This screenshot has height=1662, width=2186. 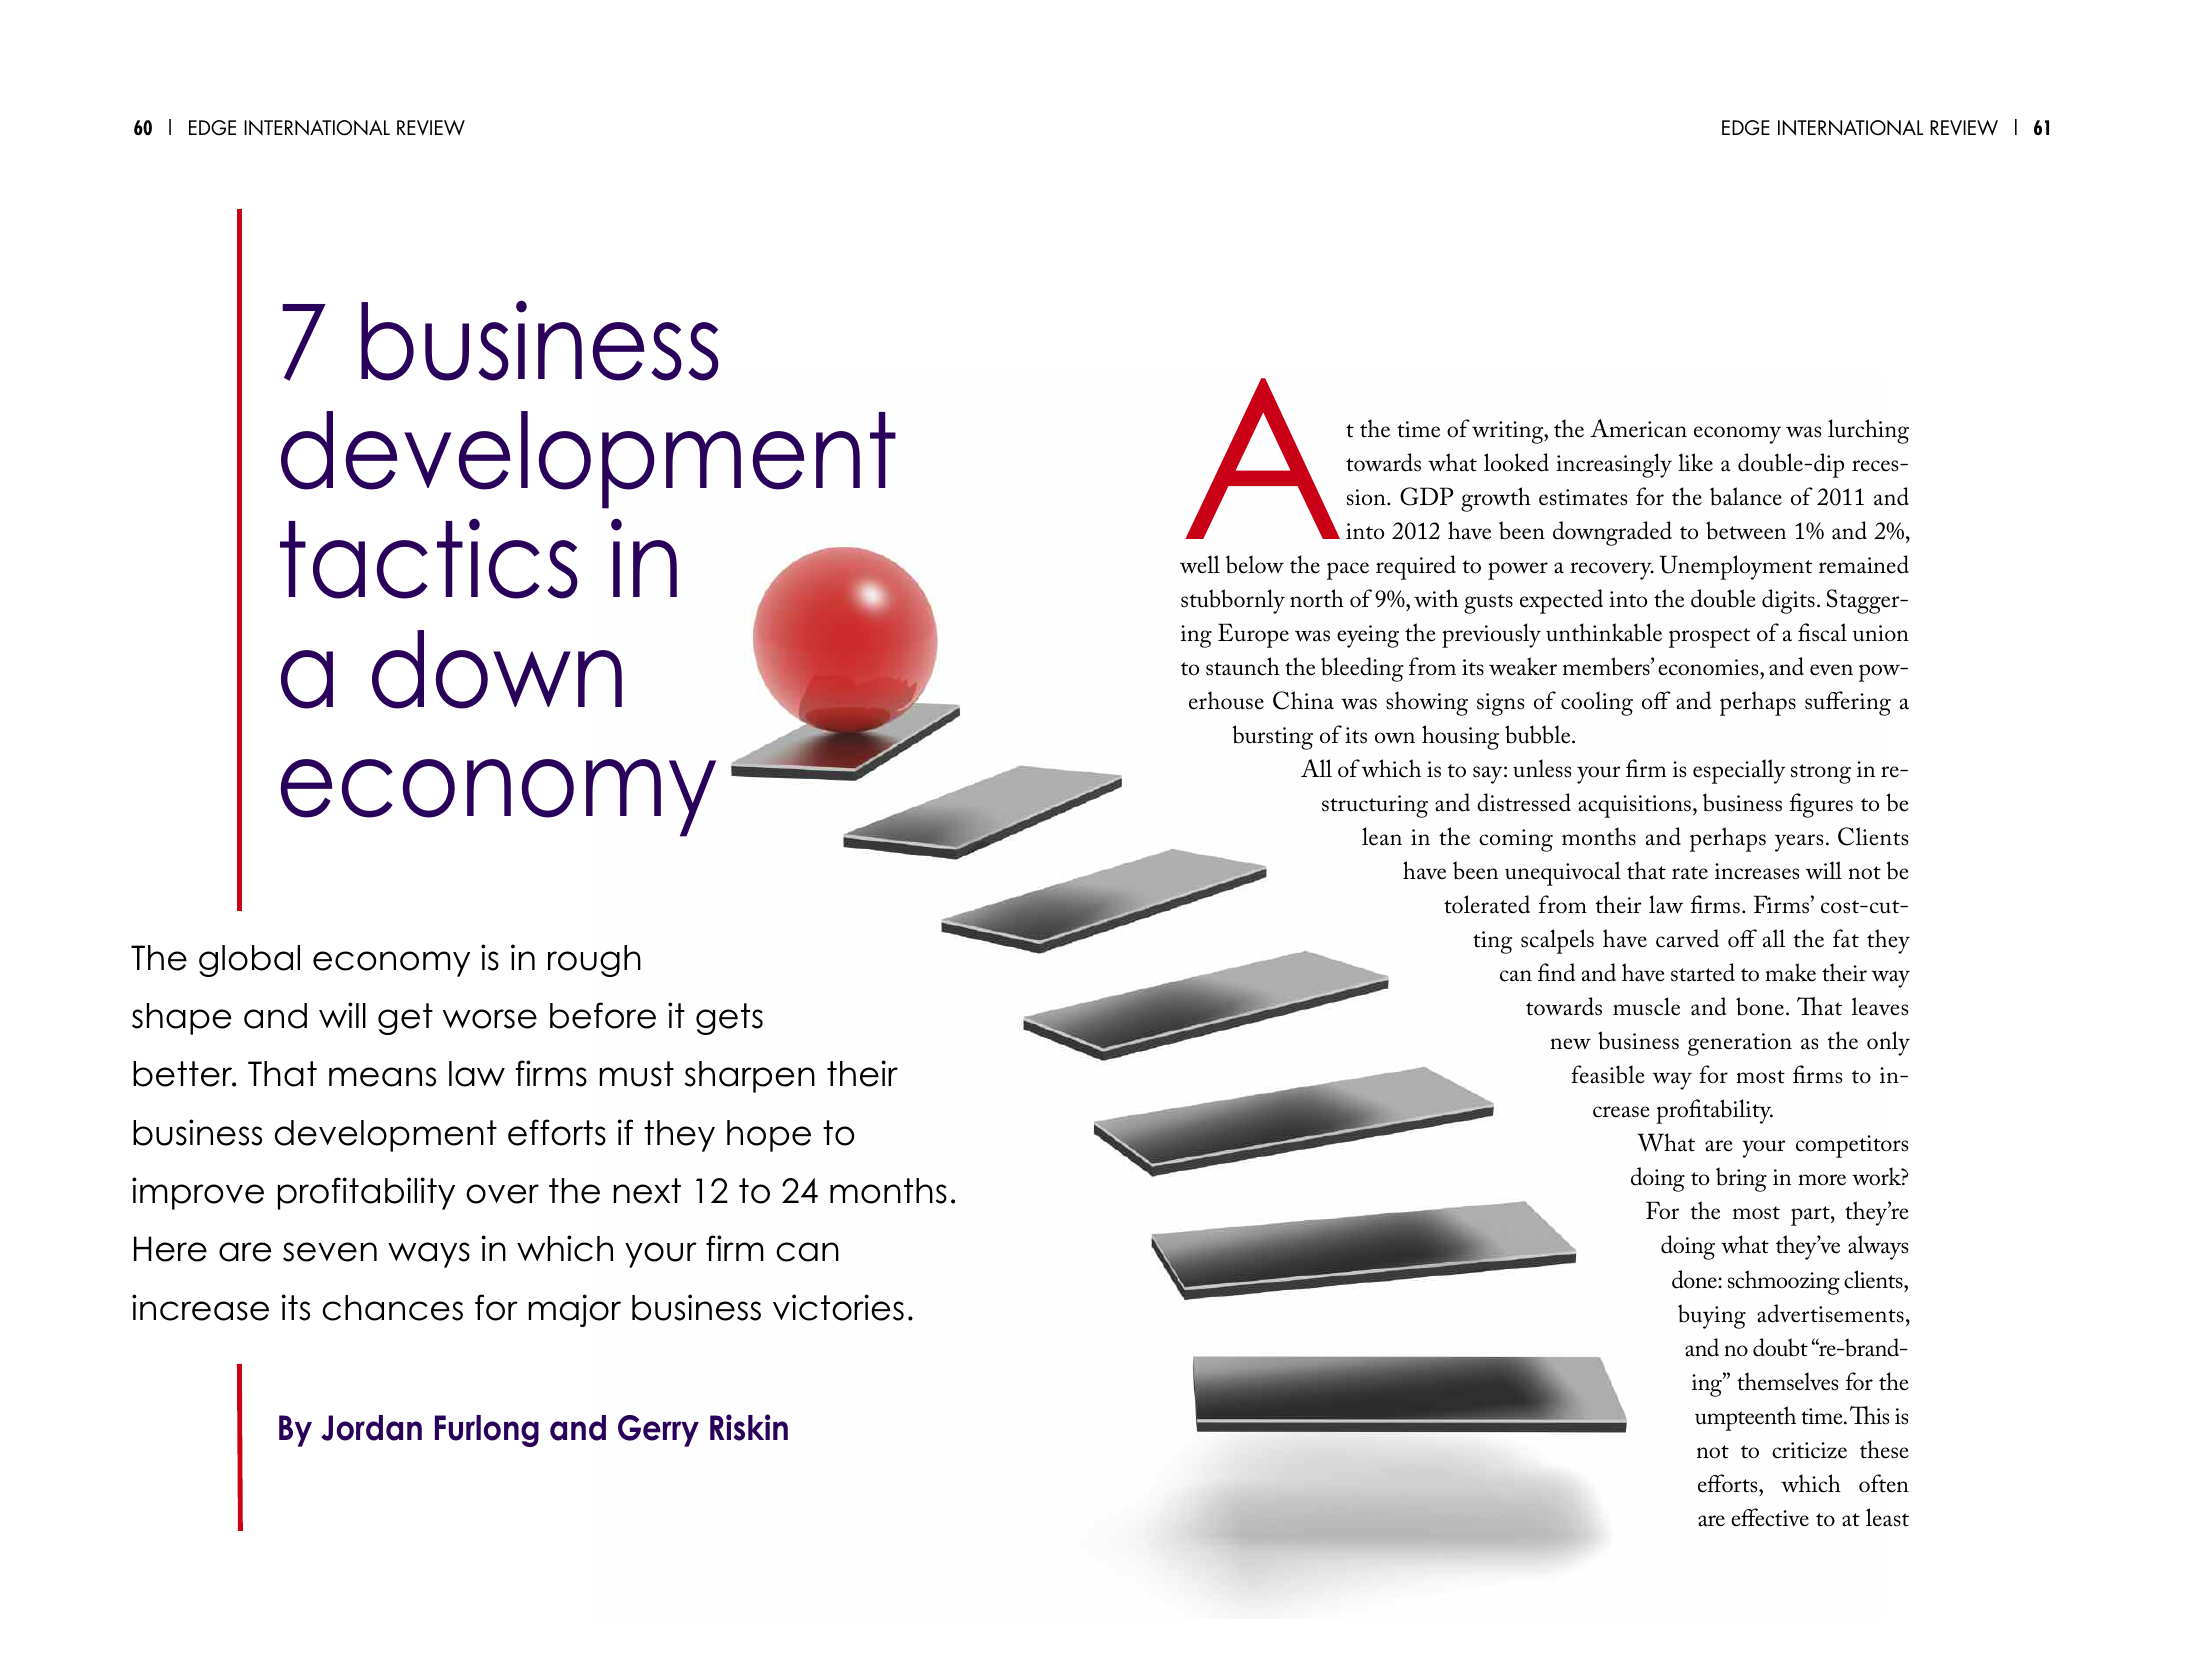 I want to click on global, so click(x=249, y=961).
